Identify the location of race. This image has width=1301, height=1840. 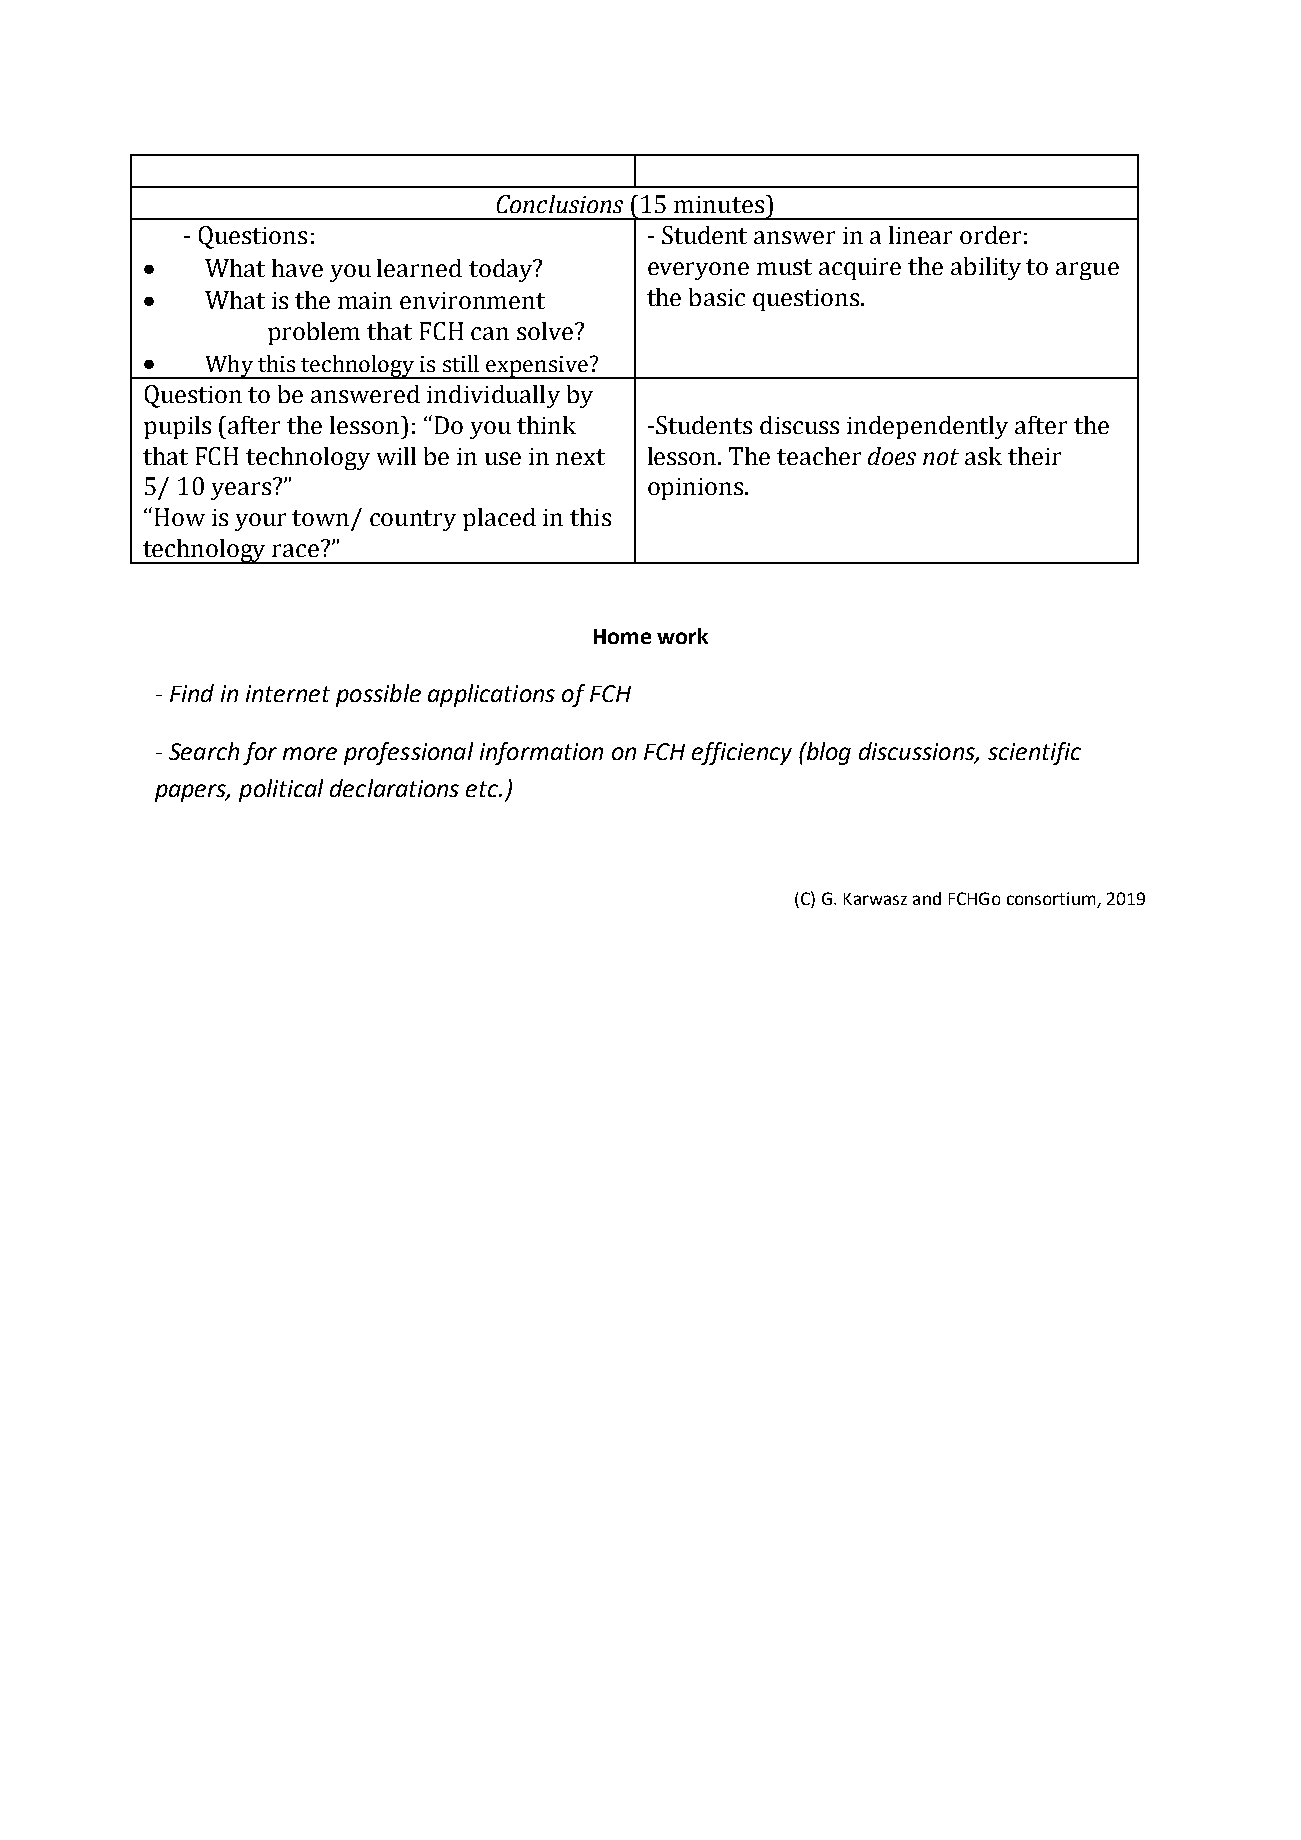
(295, 550).
